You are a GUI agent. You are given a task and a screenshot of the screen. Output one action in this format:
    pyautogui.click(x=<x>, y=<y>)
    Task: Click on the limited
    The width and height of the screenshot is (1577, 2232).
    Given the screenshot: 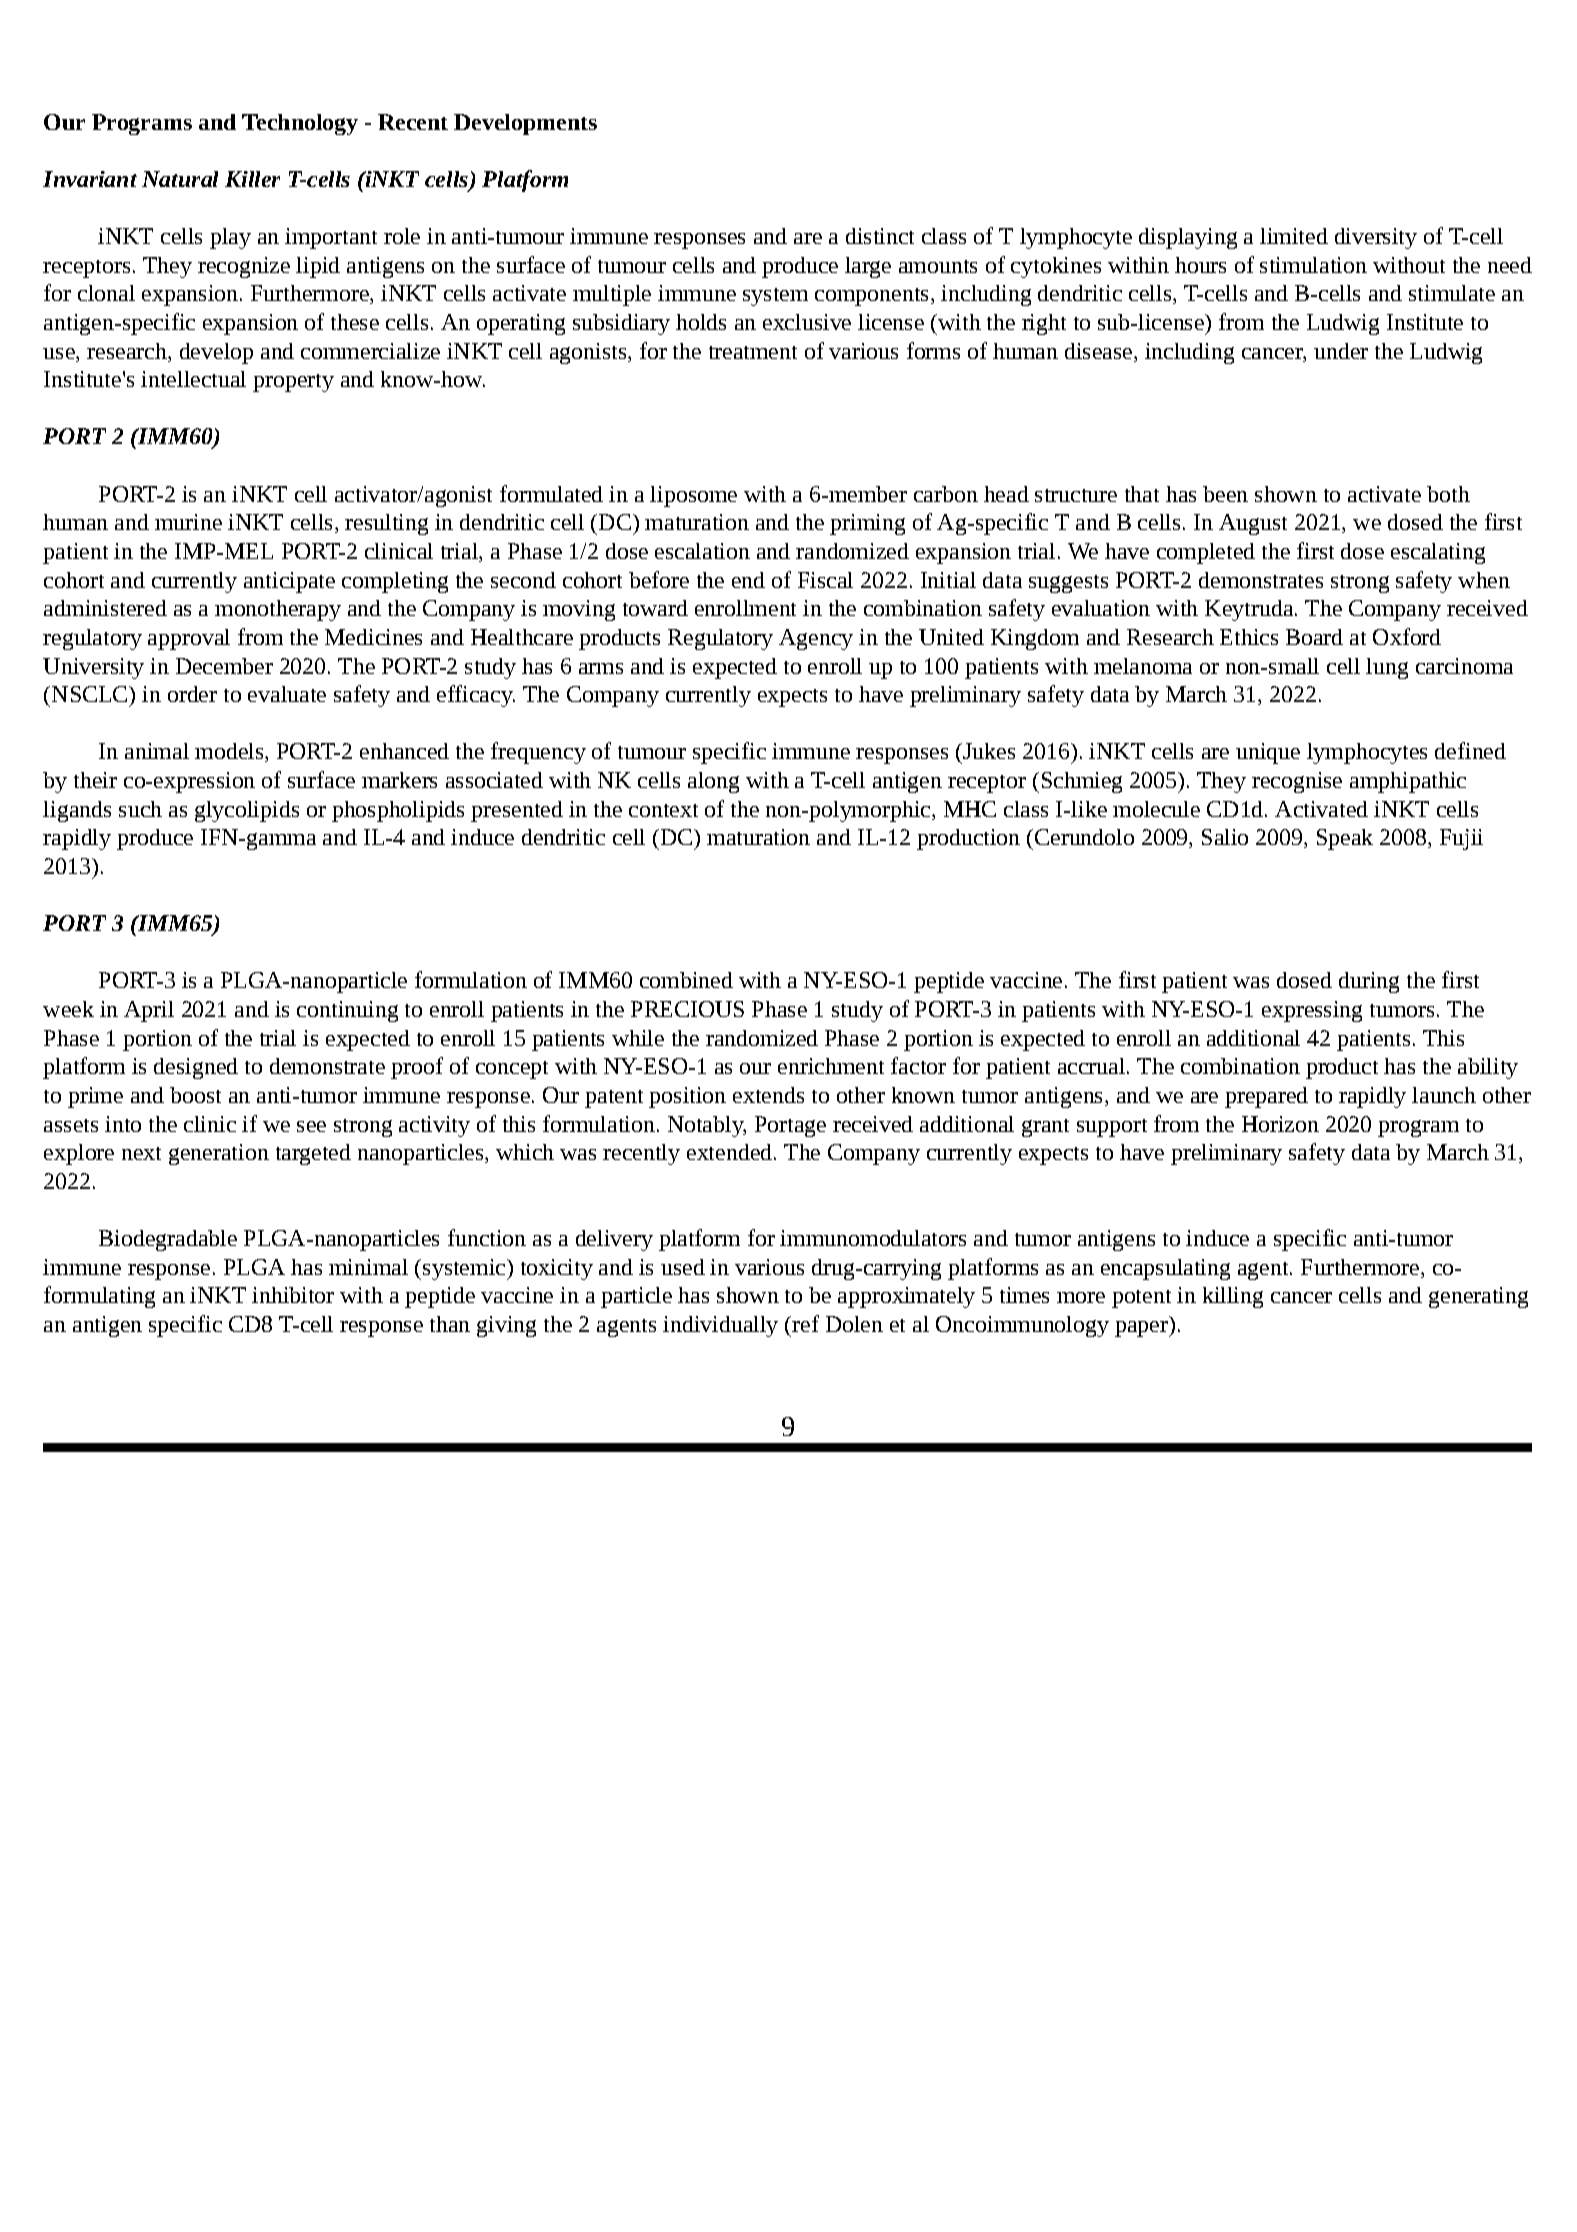 What is the action you would take?
    pyautogui.click(x=1294, y=236)
